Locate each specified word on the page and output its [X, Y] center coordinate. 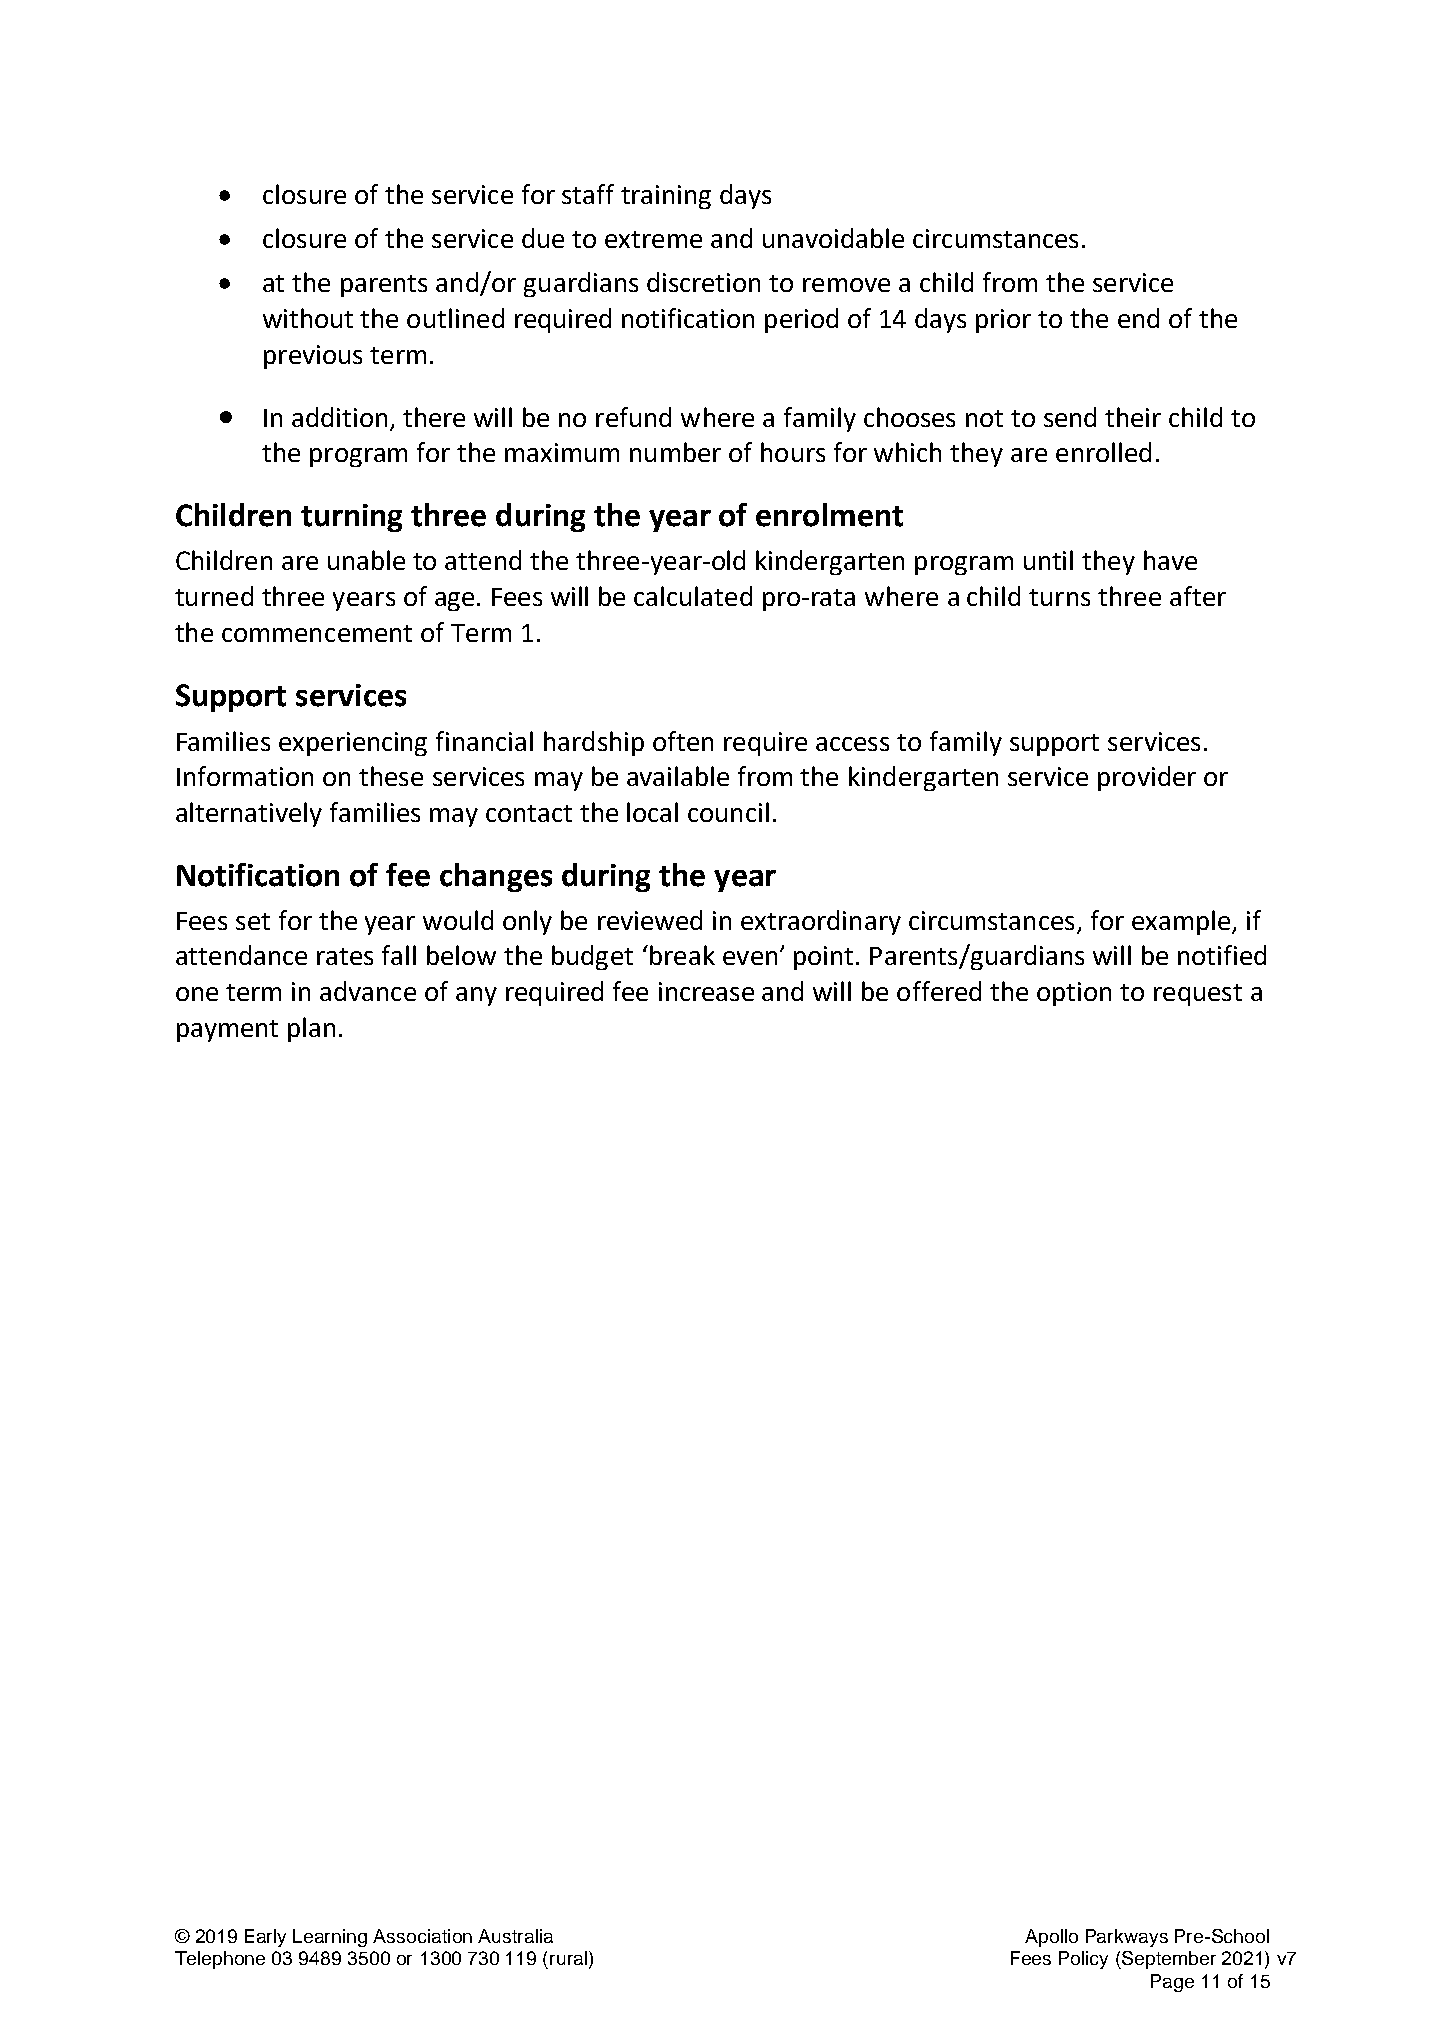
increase [706, 991]
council [728, 812]
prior [1003, 321]
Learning [330, 1938]
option [1074, 994]
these [391, 776]
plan [311, 1029]
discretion [703, 282]
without [308, 318]
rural [568, 1958]
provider [1147, 778]
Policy [1083, 1960]
